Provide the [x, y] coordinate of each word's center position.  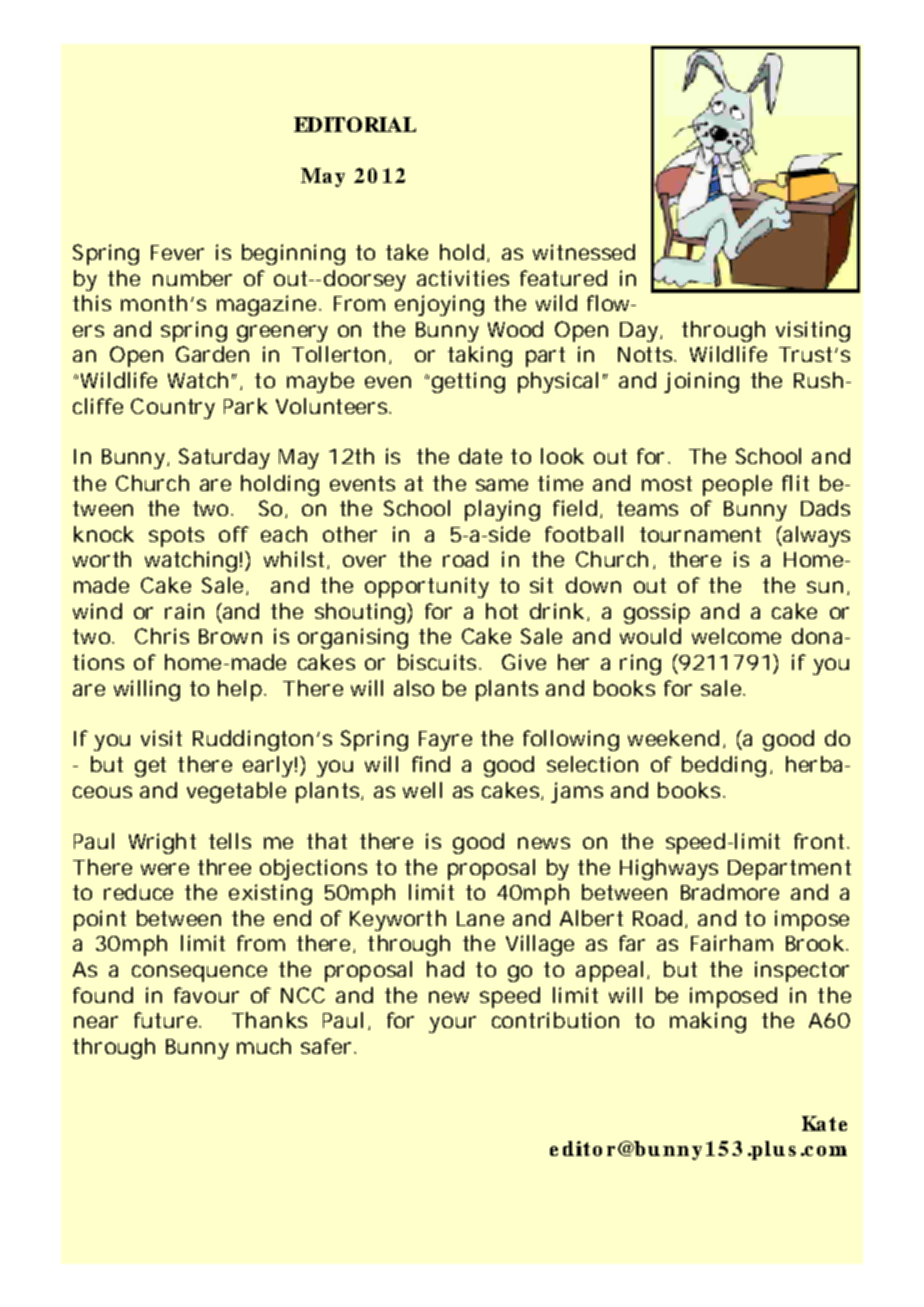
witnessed [584, 252]
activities [463, 278]
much [264, 1046]
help [240, 690]
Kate [824, 1123]
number [192, 278]
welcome [736, 636]
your [452, 1024]
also [414, 688]
